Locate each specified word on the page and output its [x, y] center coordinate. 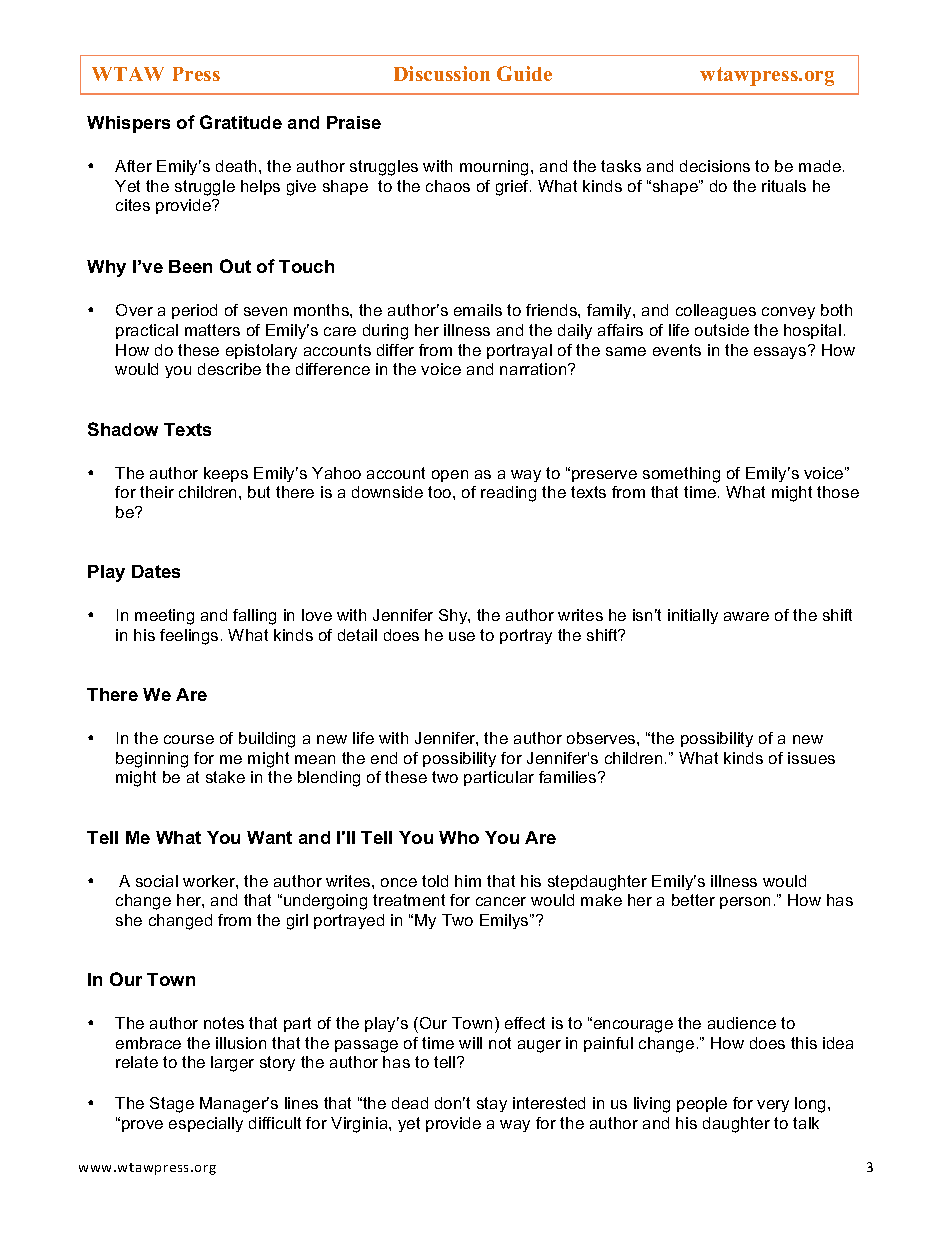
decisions [715, 166]
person [745, 903]
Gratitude [241, 122]
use [462, 636]
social [157, 881]
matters [212, 330]
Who [459, 837]
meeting [164, 617]
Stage [172, 1105]
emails [478, 310]
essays [781, 352]
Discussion [442, 73]
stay [492, 1104]
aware [746, 616]
